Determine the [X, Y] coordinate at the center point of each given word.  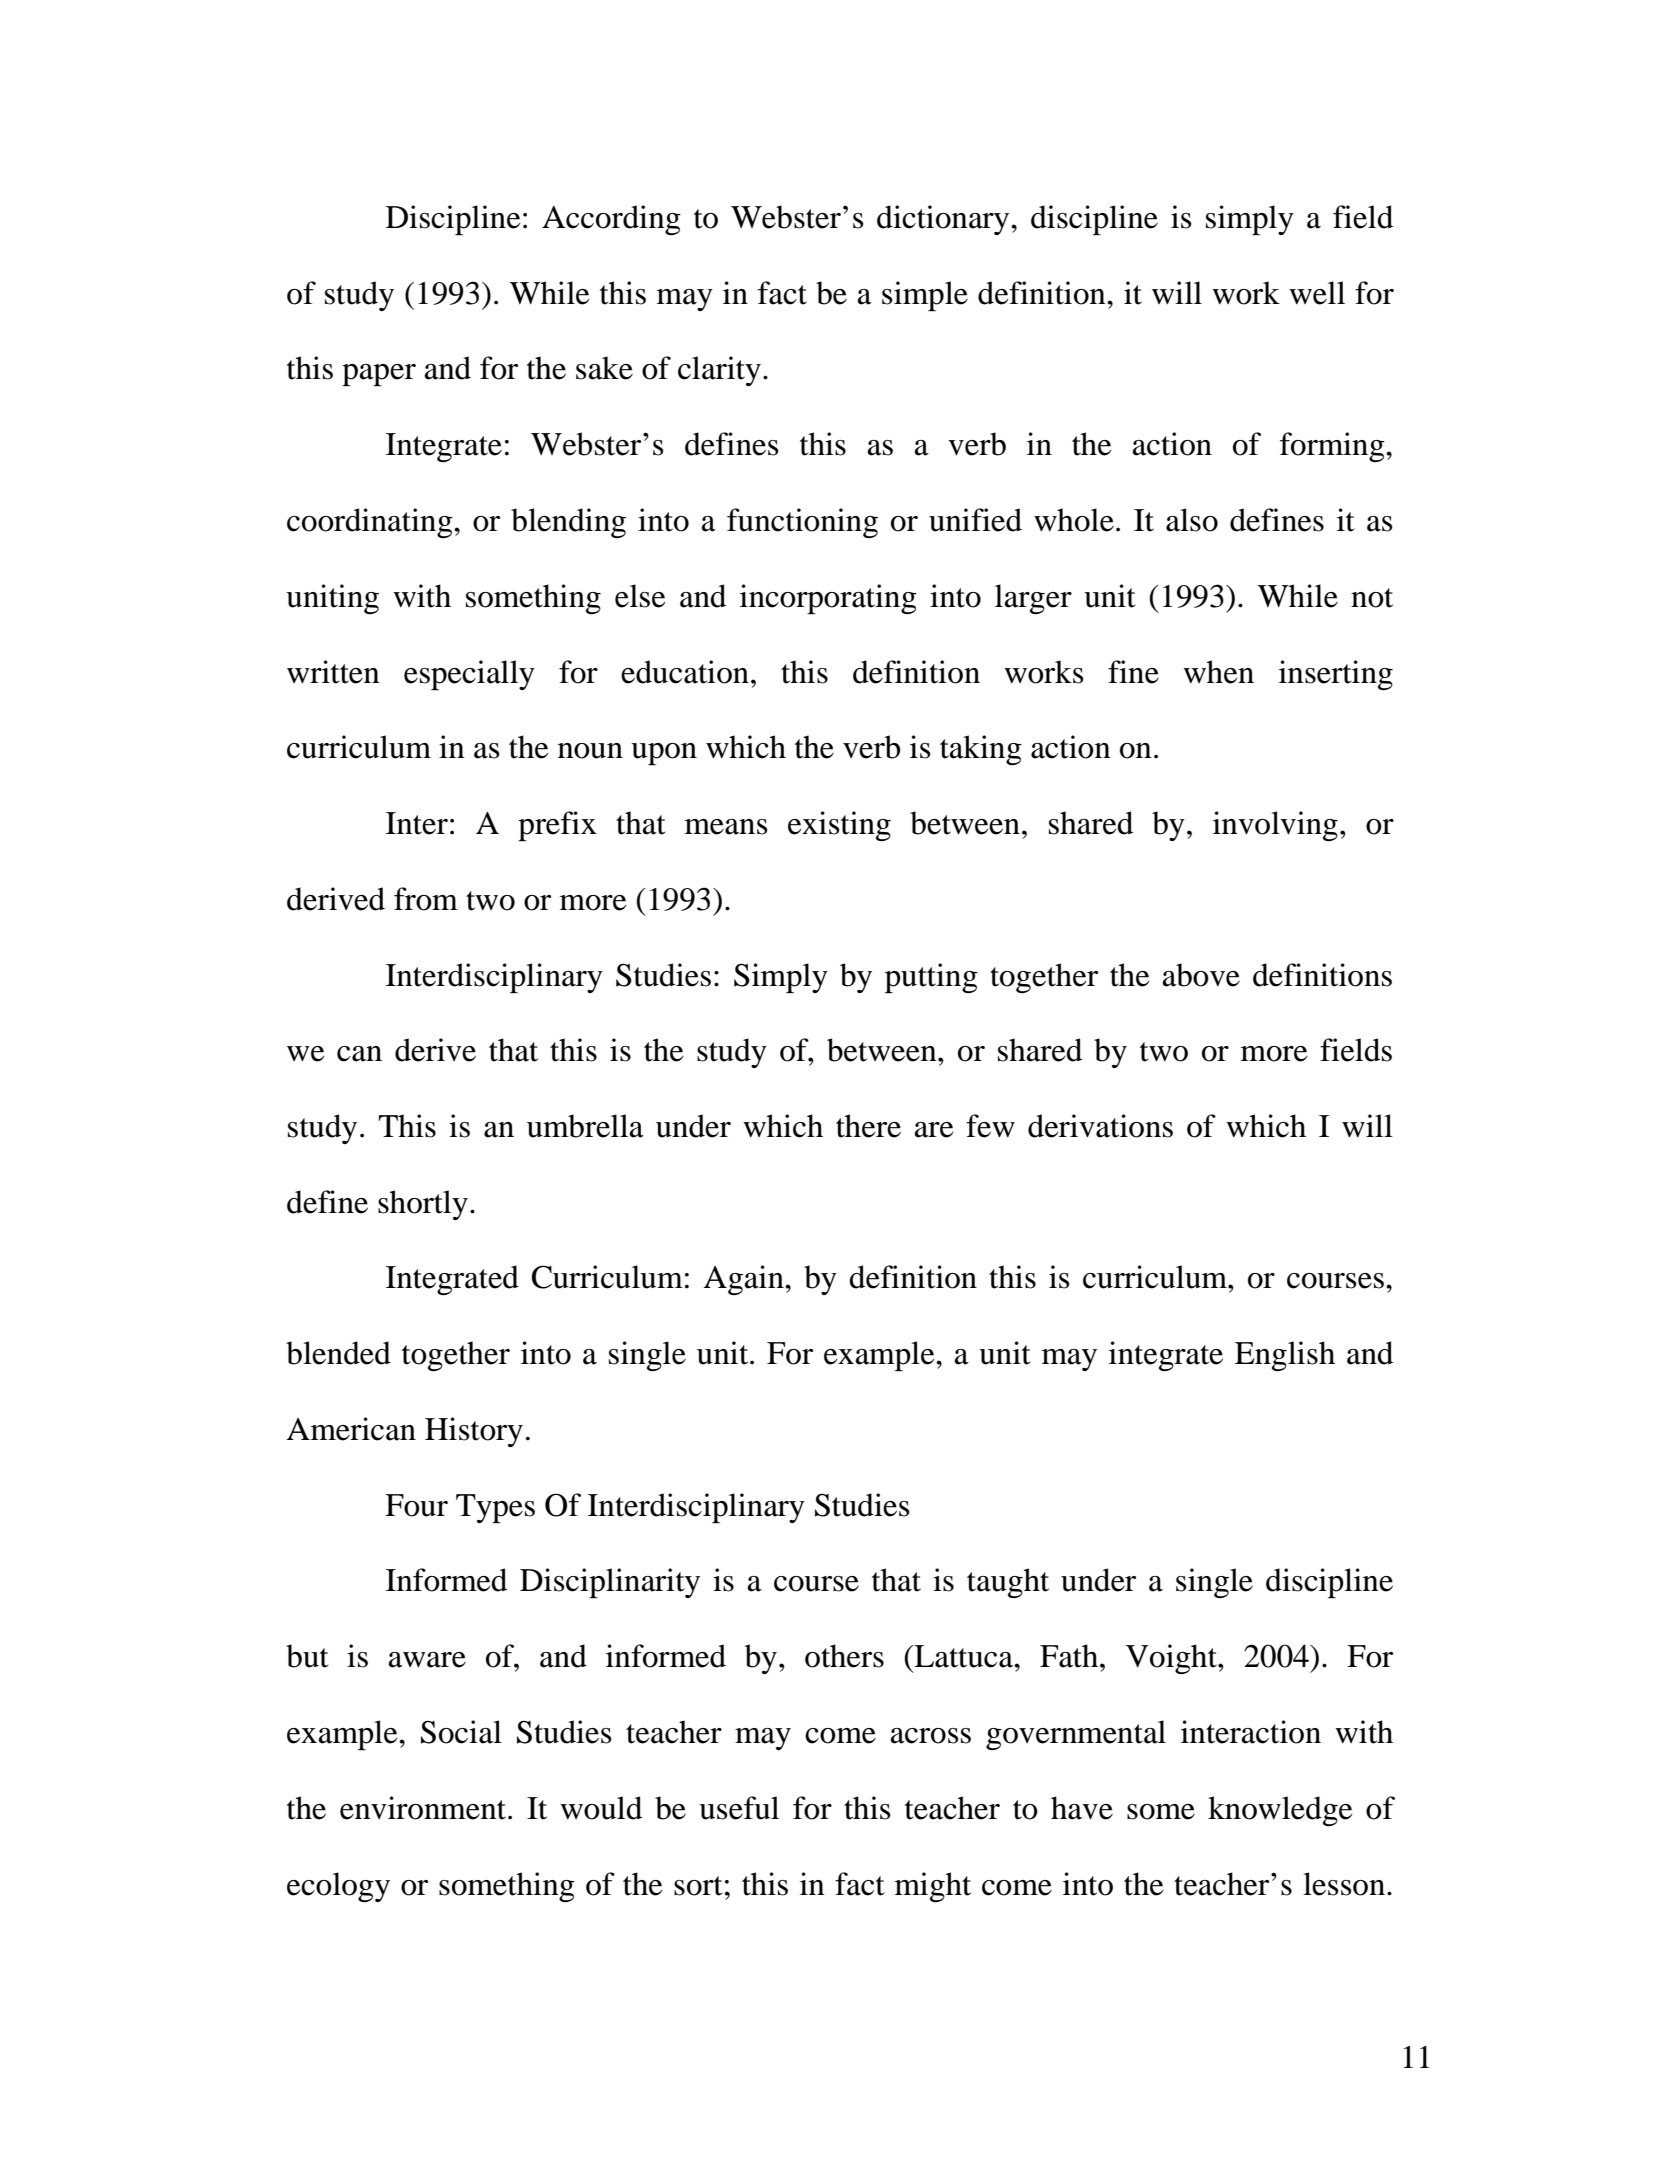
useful [739, 1808]
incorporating [828, 599]
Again [744, 1280]
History [474, 1432]
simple [925, 296]
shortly [423, 1205]
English [1285, 1356]
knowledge [1280, 1811]
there [868, 1126]
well [1317, 293]
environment [424, 1808]
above [1201, 975]
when [1218, 672]
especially [469, 675]
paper [379, 375]
